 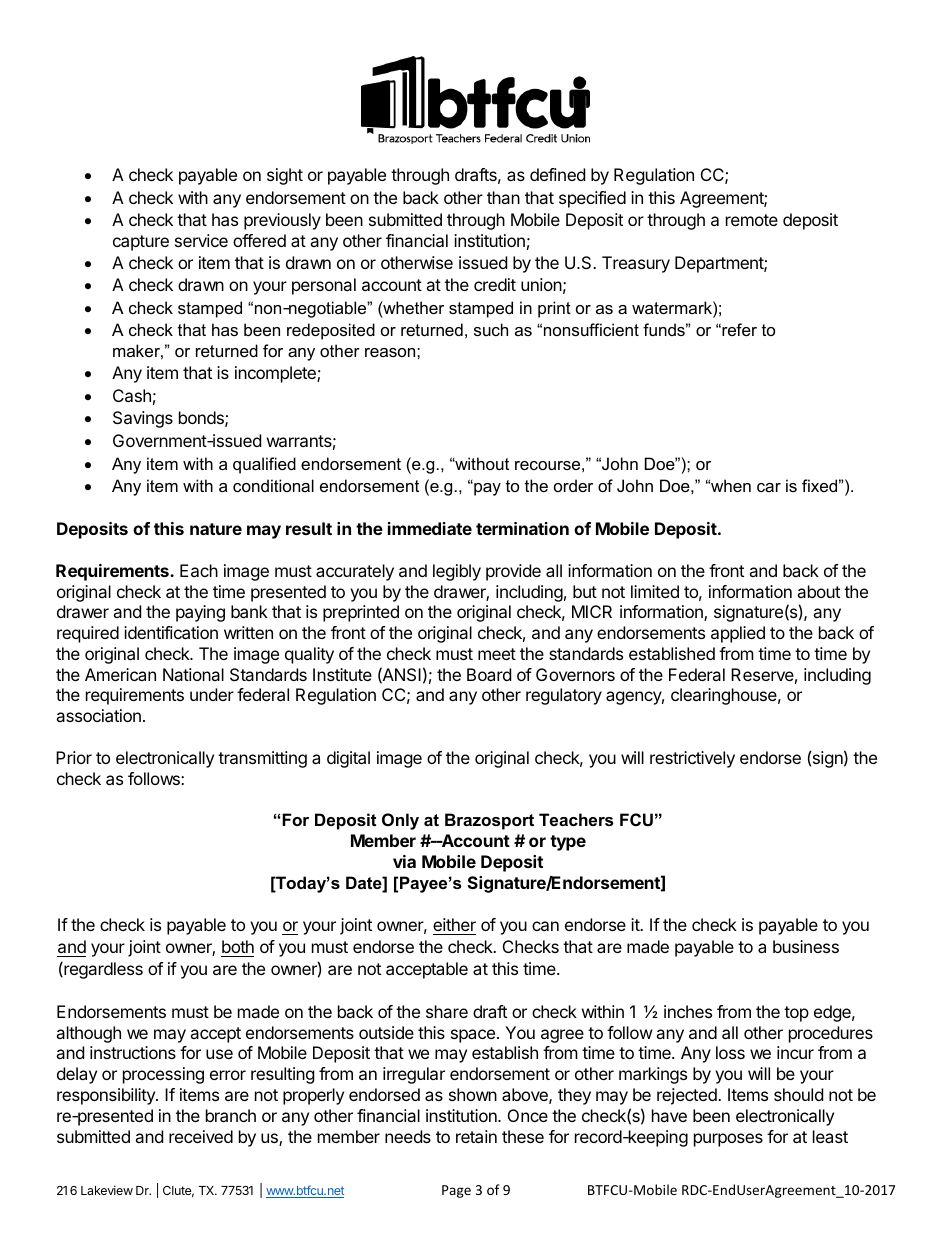 What do you see at coordinates (141, 243) in the screenshot?
I see `capture` at bounding box center [141, 243].
